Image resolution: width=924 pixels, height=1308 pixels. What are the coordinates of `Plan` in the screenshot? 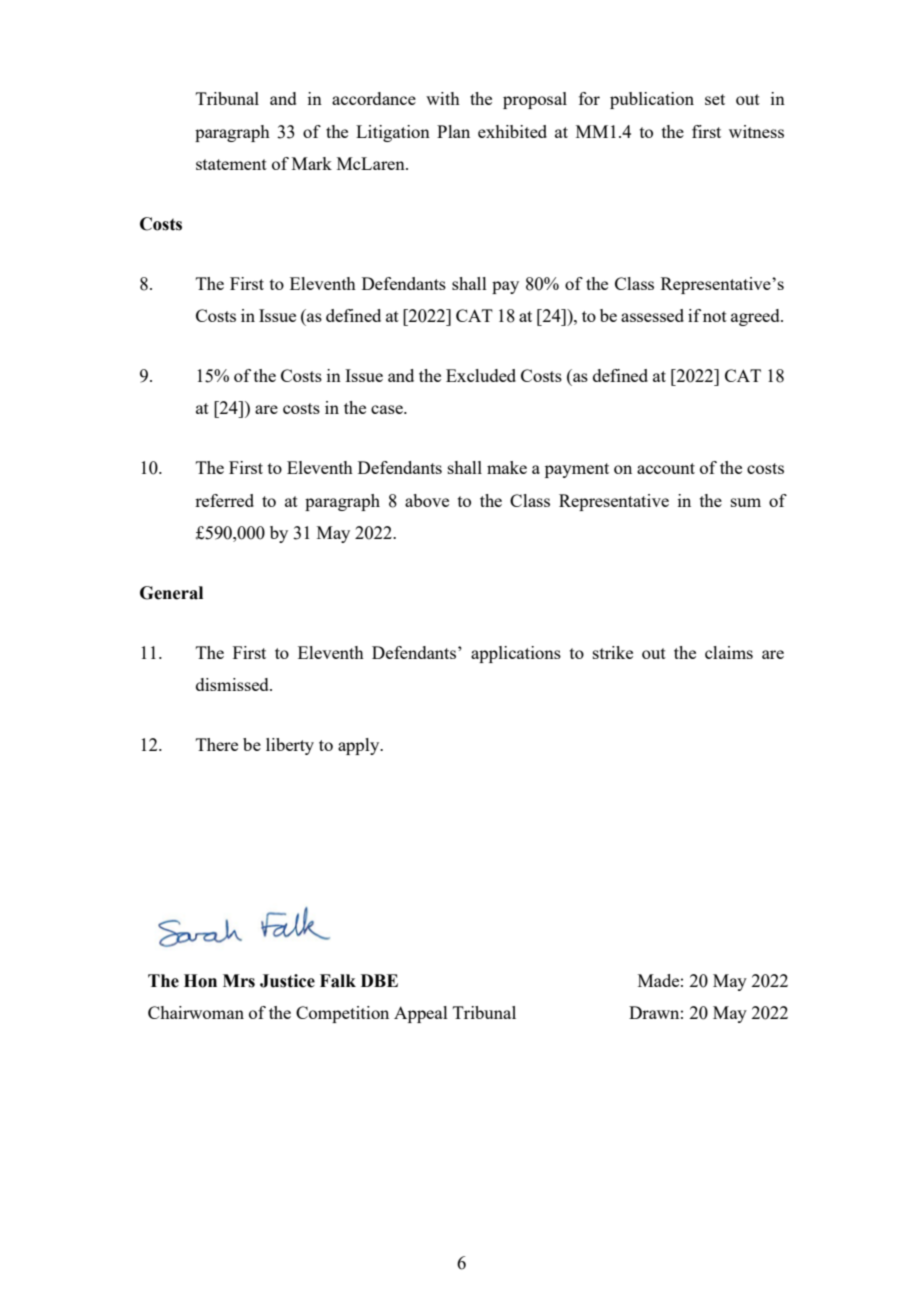 It's located at (453, 131).
